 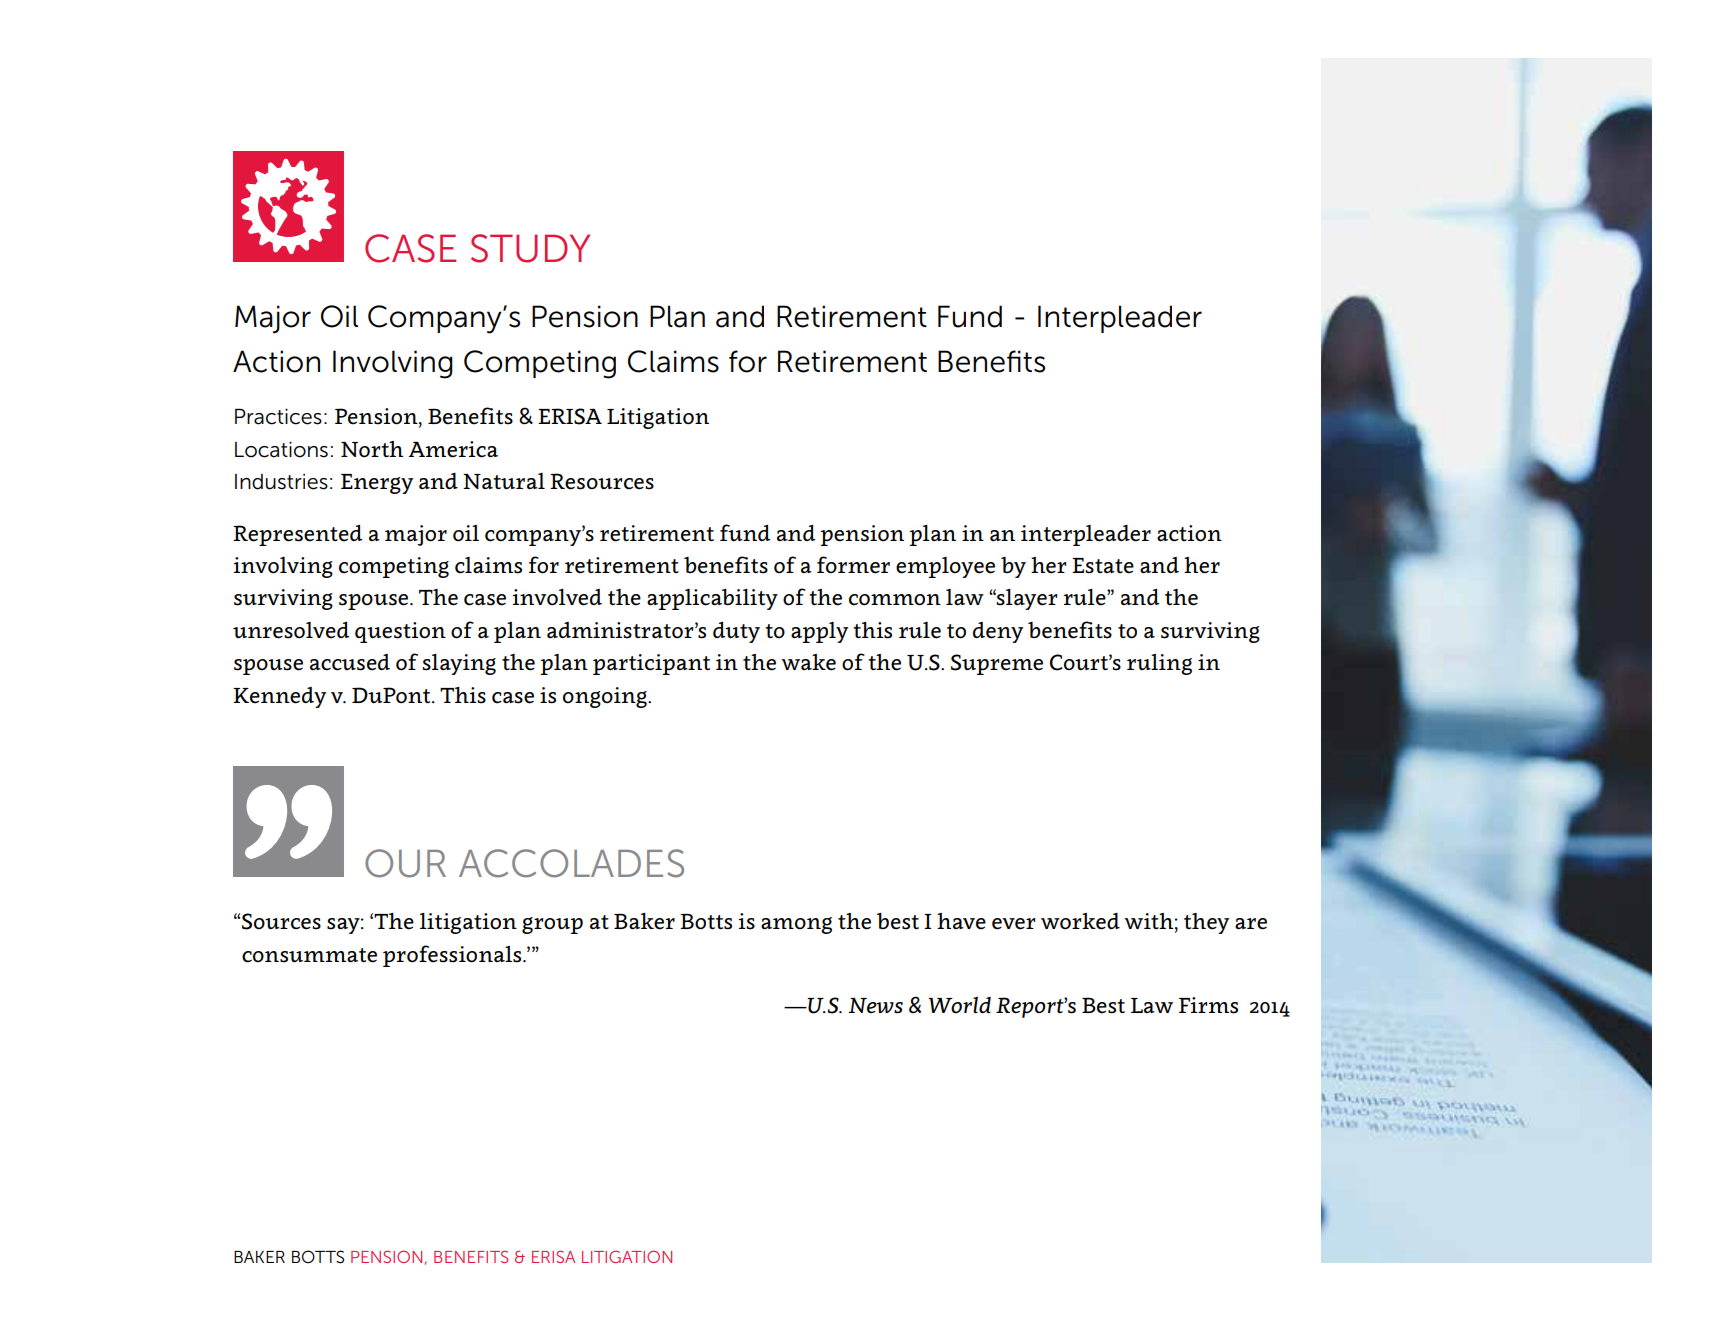 I want to click on Estate, so click(x=1103, y=566).
